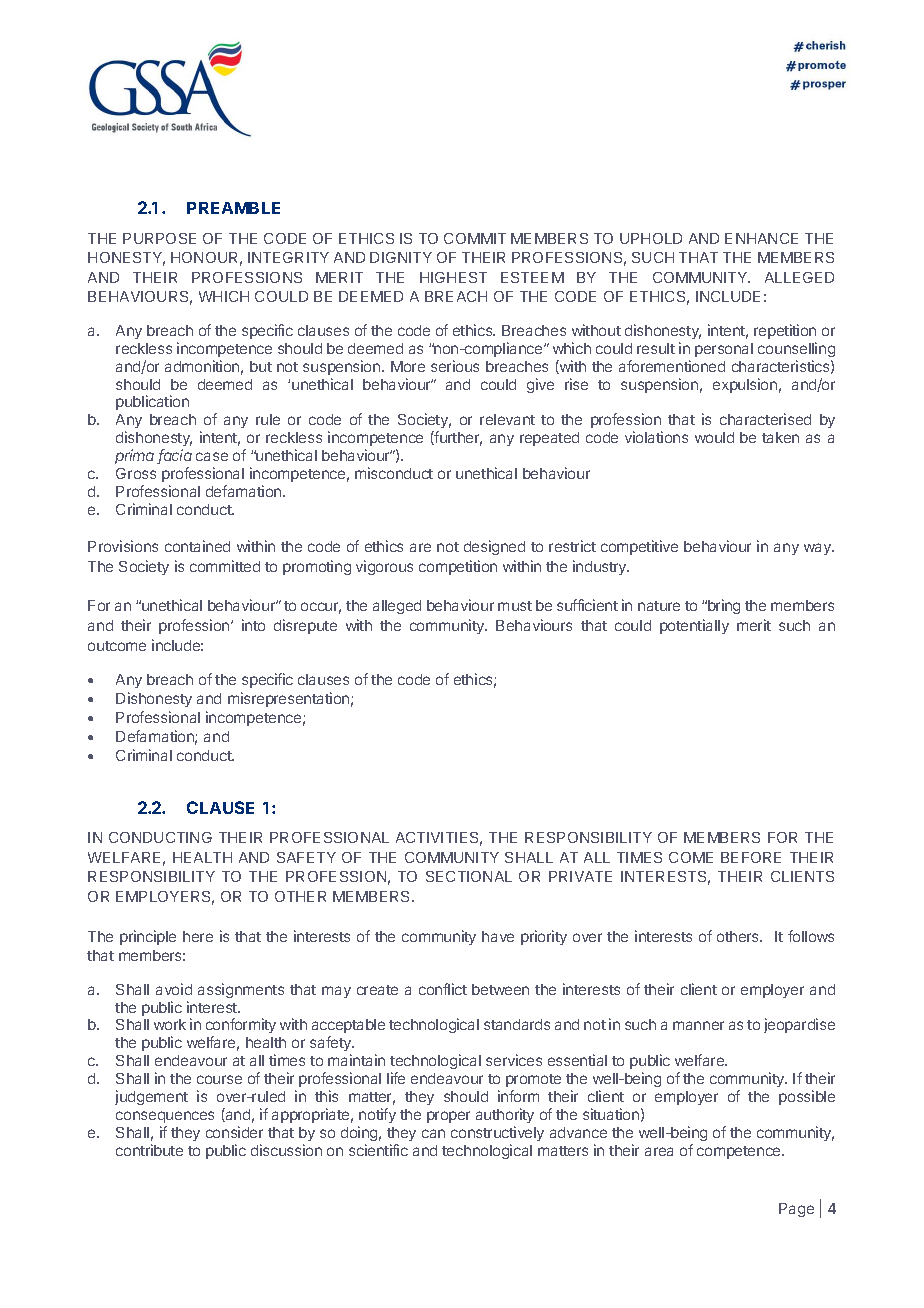 The image size is (924, 1308). I want to click on PURPOSE, so click(159, 238).
